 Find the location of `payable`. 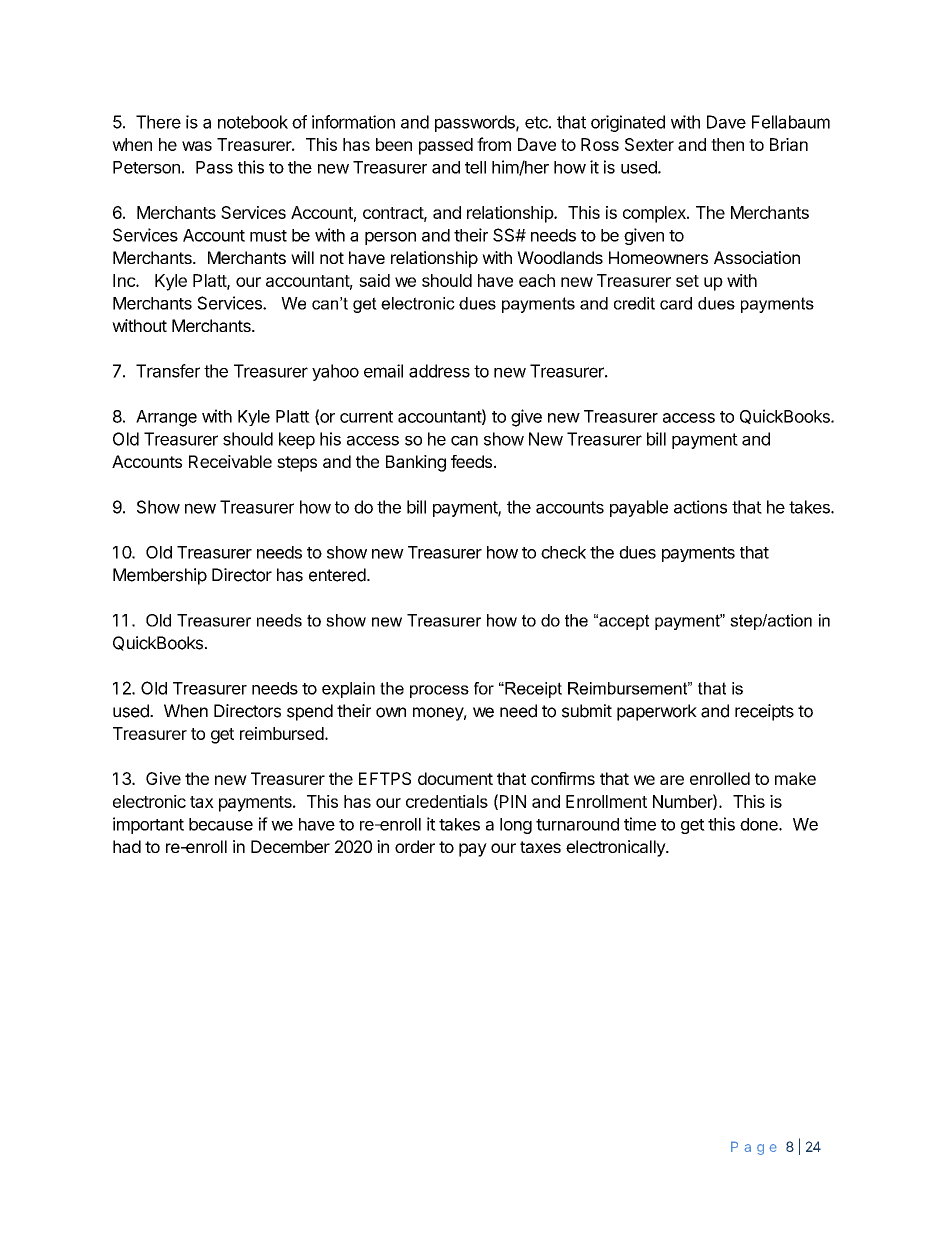

payable is located at coordinates (639, 508).
